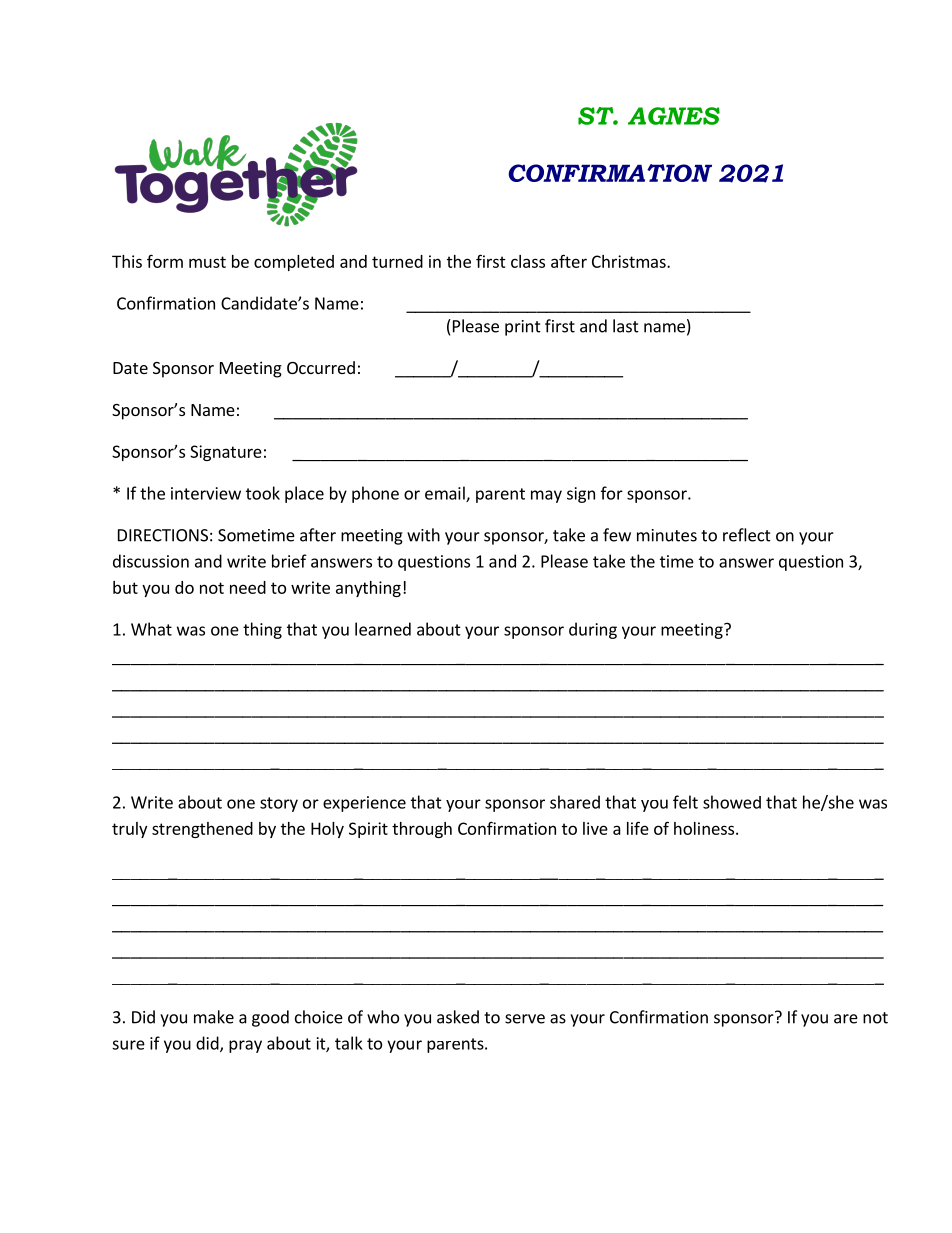 Image resolution: width=952 pixels, height=1233 pixels. What do you see at coordinates (523, 328) in the page?
I see `print` at bounding box center [523, 328].
